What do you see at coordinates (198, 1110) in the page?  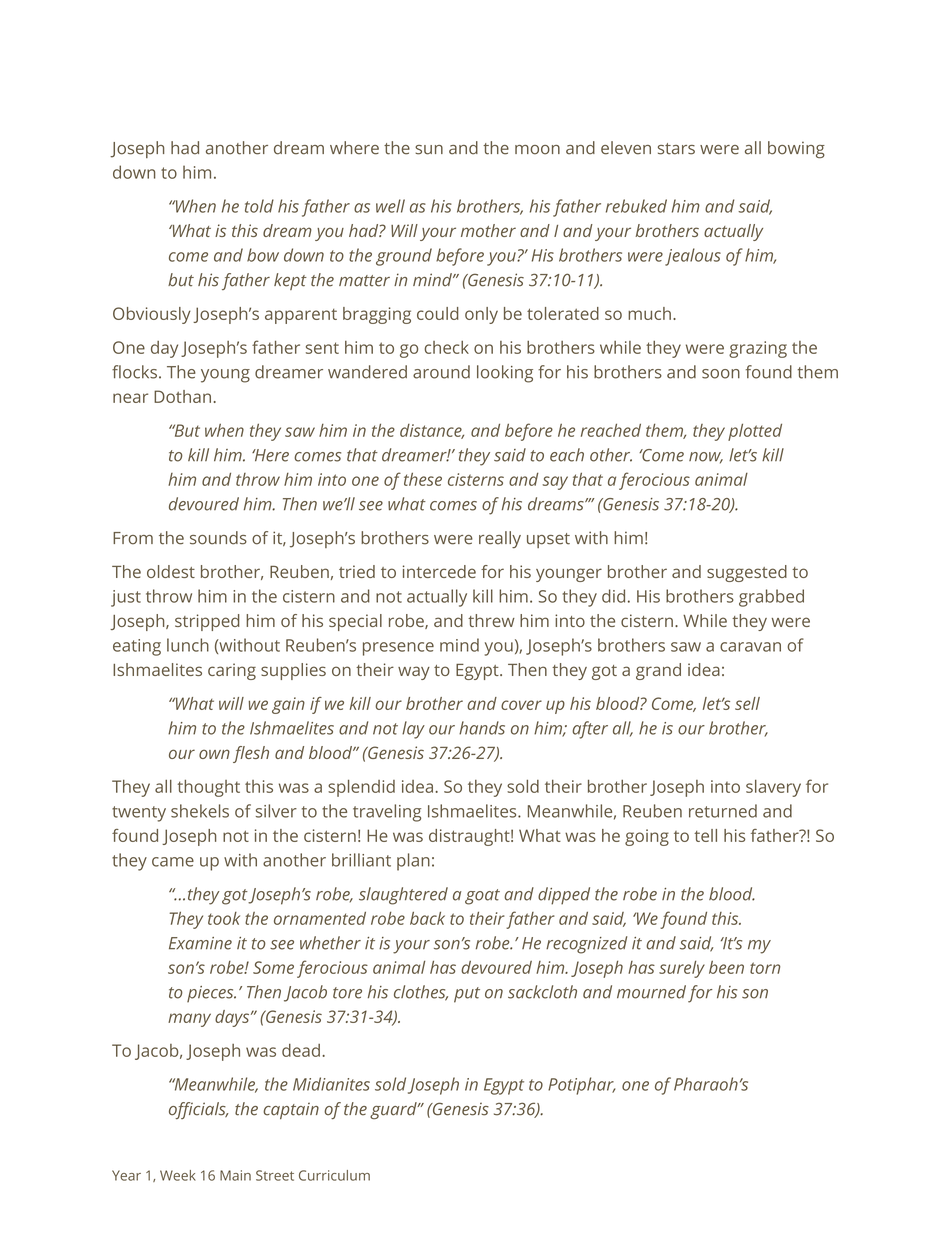 I see `officials` at bounding box center [198, 1110].
